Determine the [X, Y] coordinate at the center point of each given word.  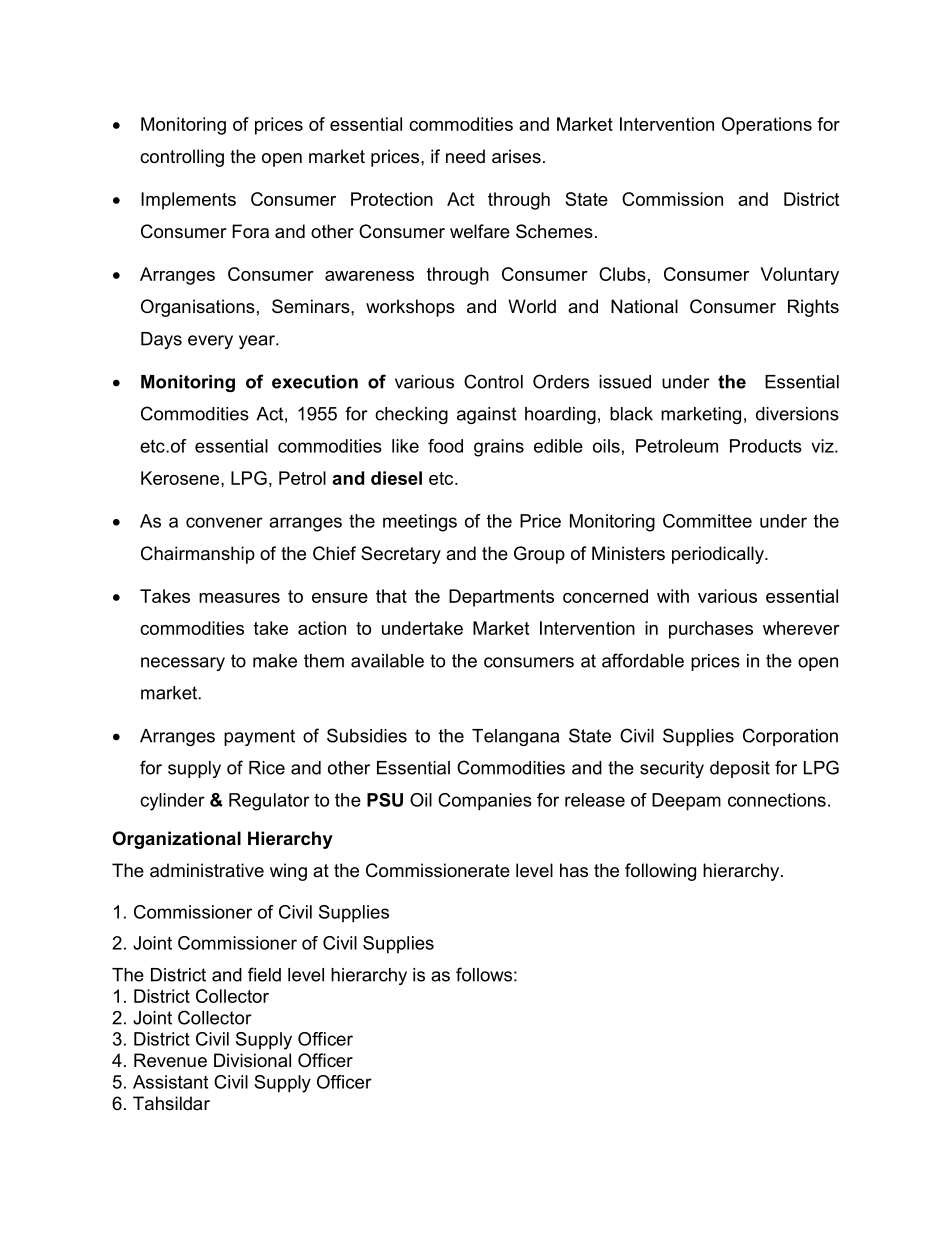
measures [239, 598]
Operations [767, 126]
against [486, 415]
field [264, 974]
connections [777, 800]
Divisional [252, 1060]
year [258, 342]
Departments [501, 598]
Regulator [269, 802]
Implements [188, 201]
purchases [711, 630]
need [465, 156]
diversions [797, 414]
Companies [485, 802]
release [595, 800]
